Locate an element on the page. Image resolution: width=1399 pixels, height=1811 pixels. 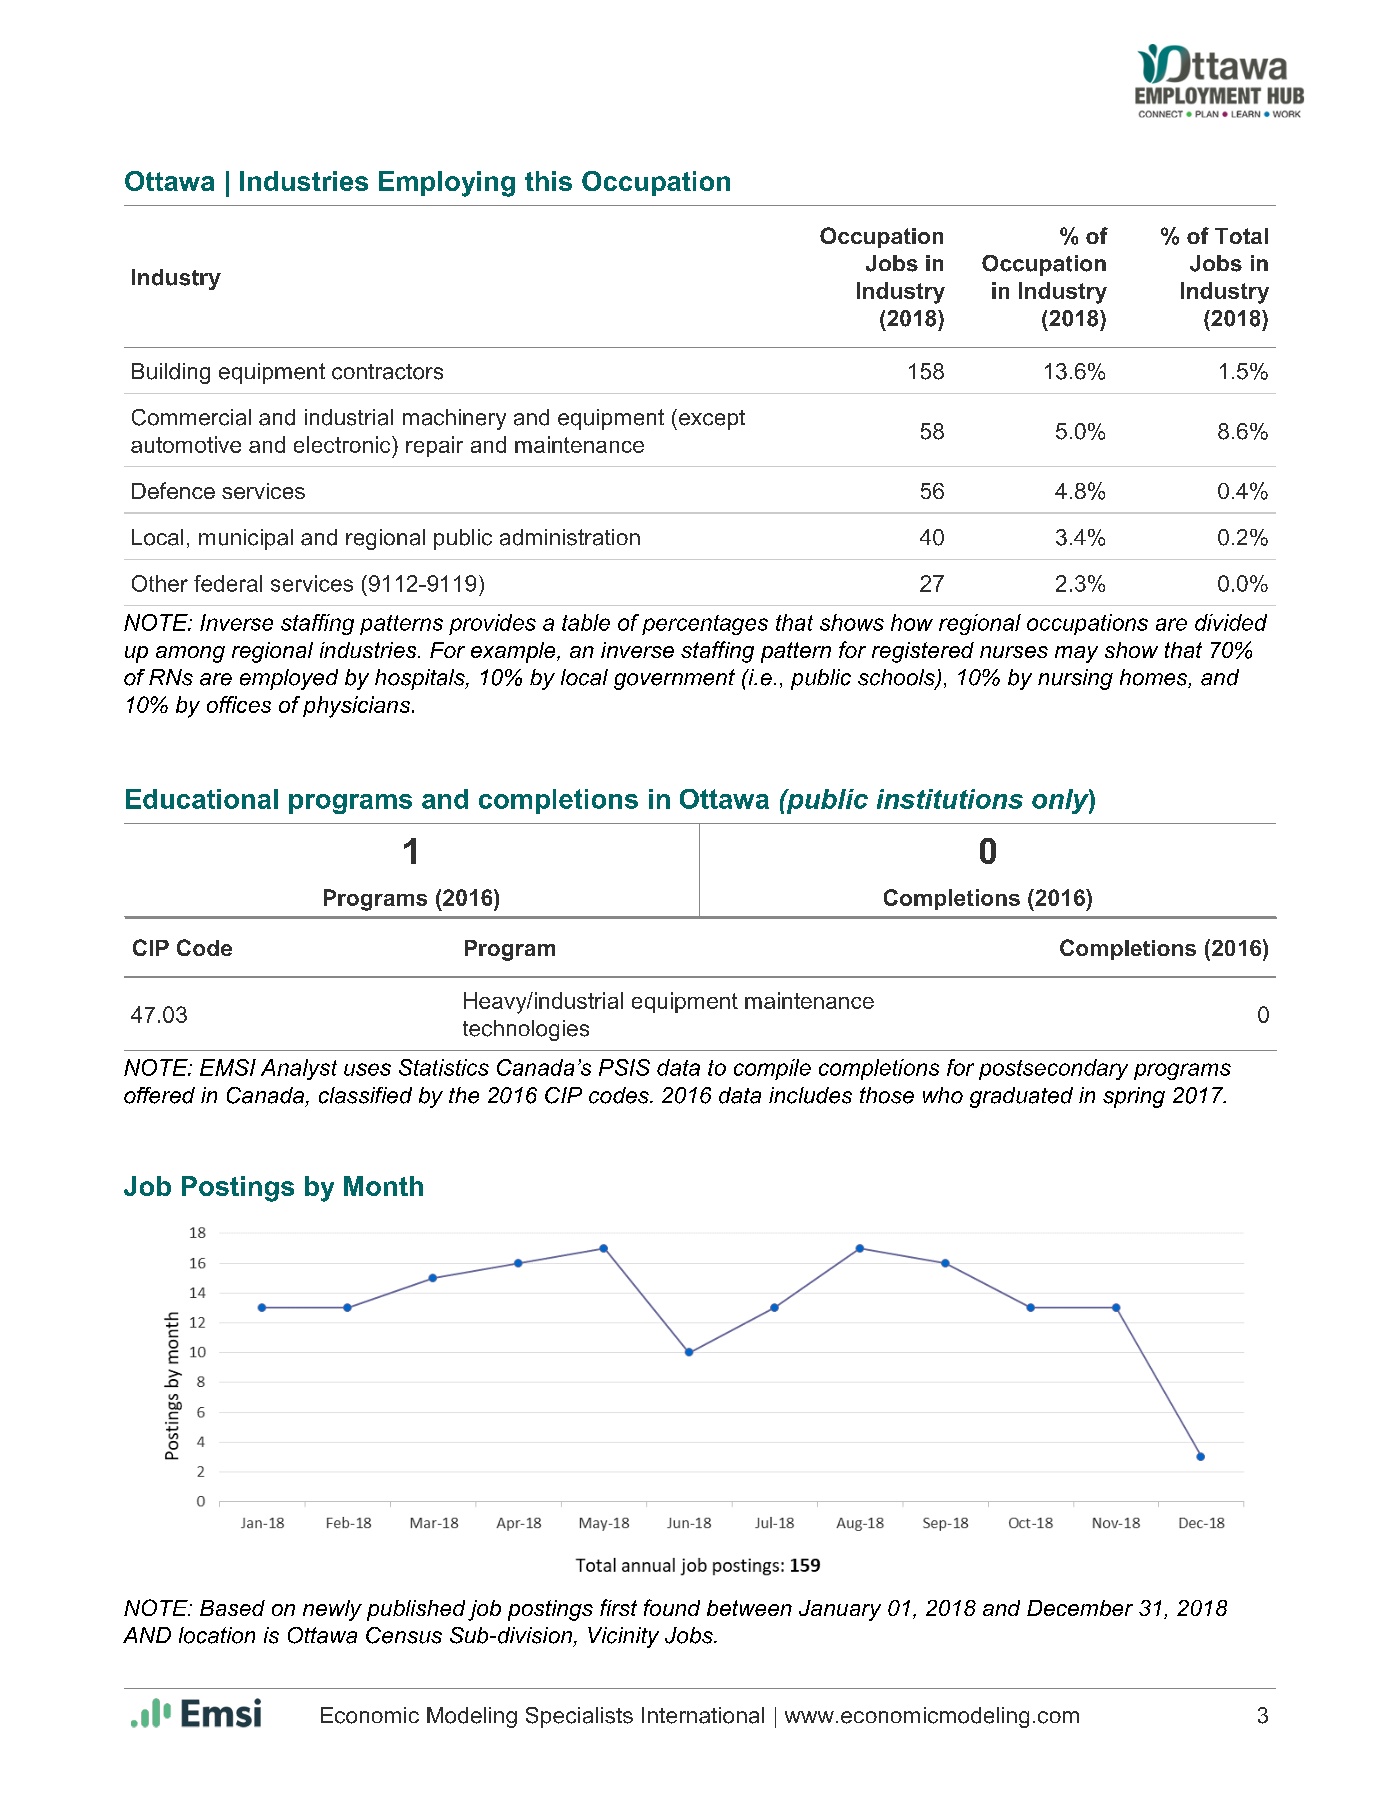
location is located at coordinates (217, 1635).
